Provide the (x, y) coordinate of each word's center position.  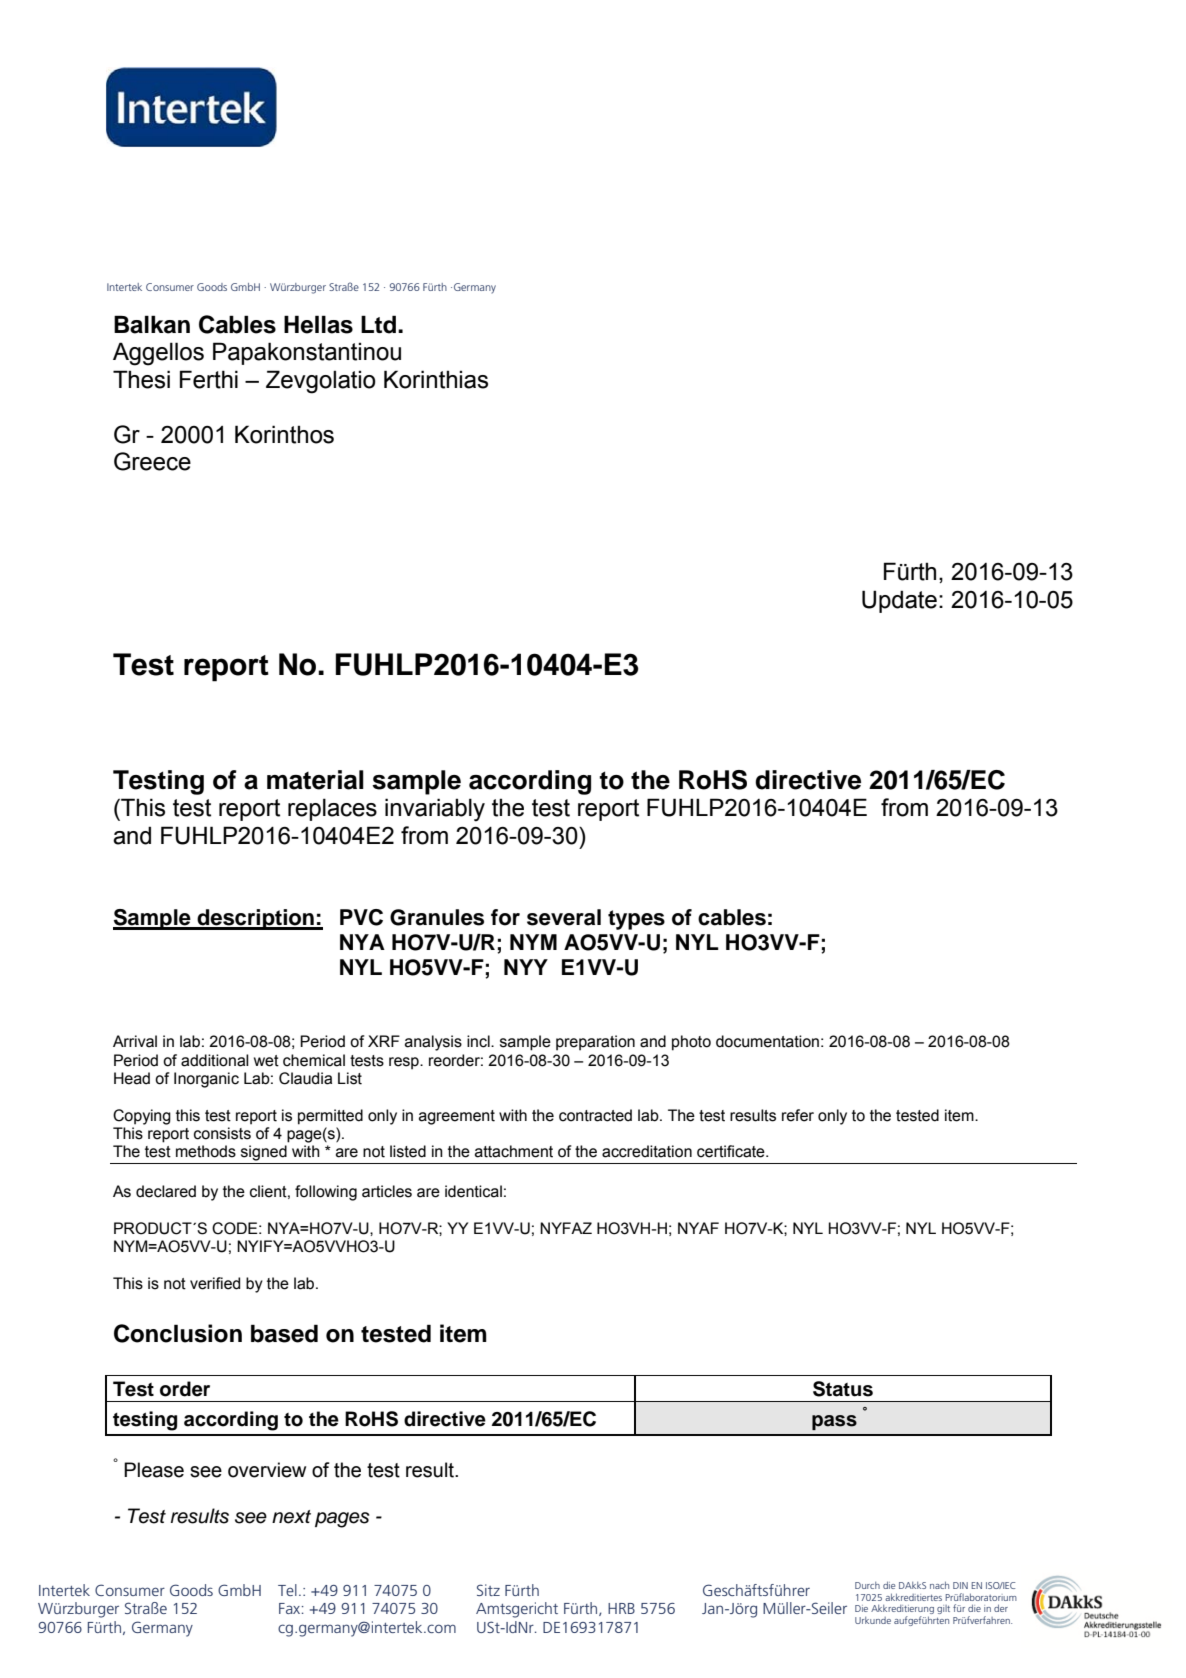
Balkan (152, 324)
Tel (287, 1590)
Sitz (488, 1590)
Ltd (380, 324)
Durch (867, 1585)
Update (899, 601)
